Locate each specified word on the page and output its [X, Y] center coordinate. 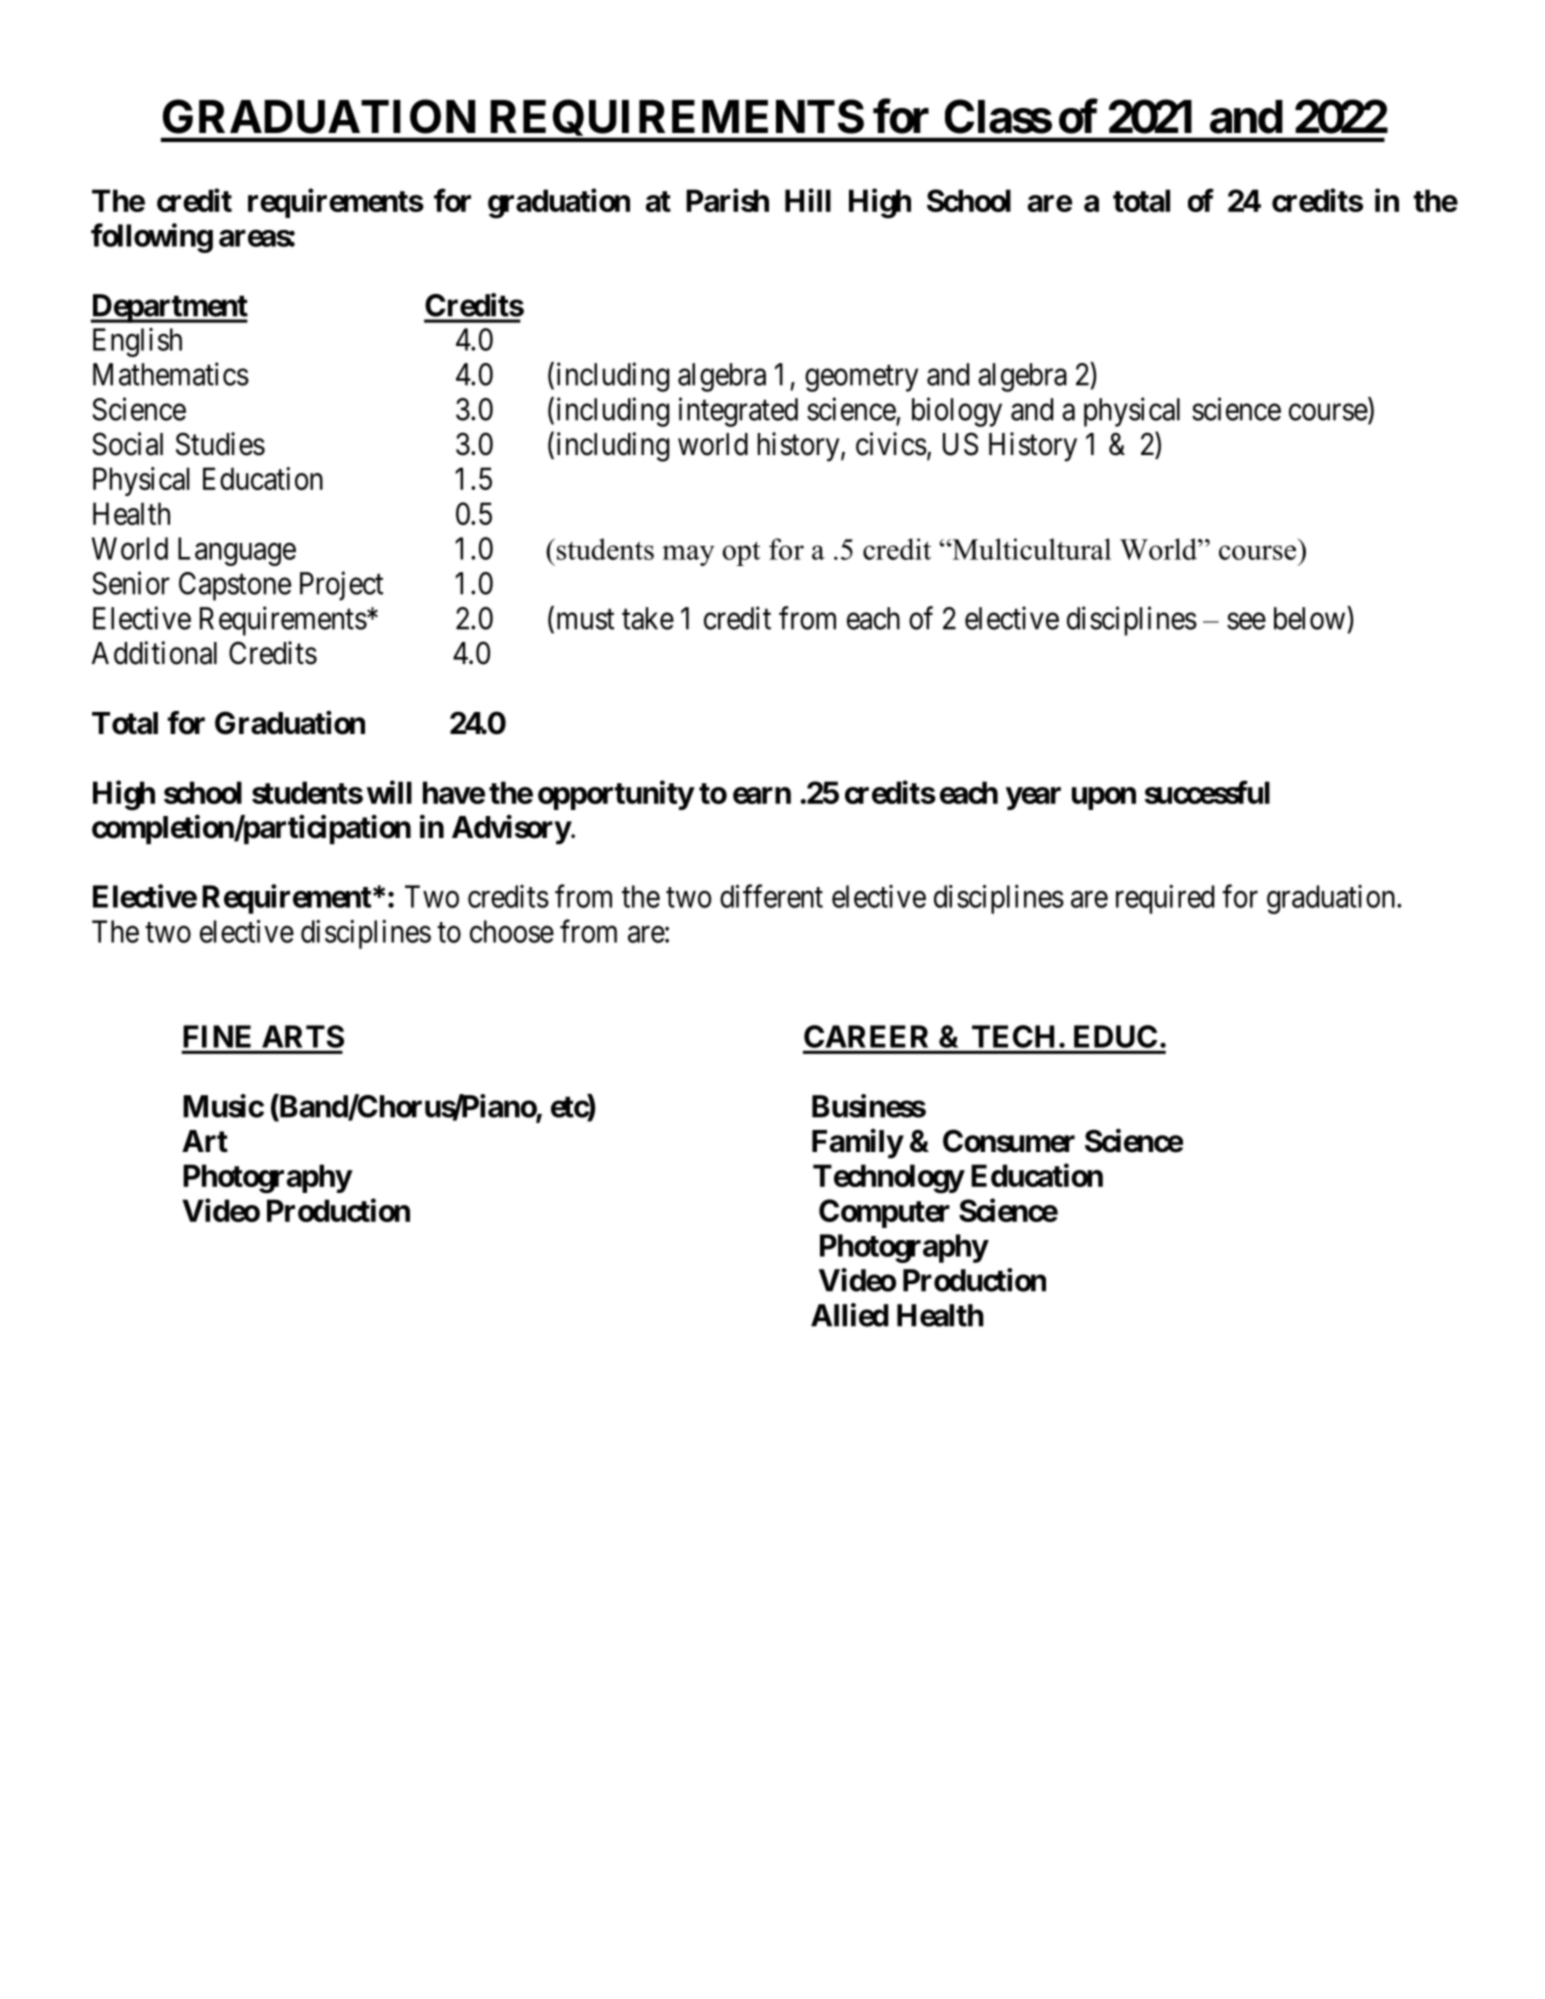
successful [1207, 792]
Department [169, 308]
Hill [808, 200]
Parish [727, 200]
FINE [217, 1036]
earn [762, 795]
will [389, 792]
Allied [850, 1315]
